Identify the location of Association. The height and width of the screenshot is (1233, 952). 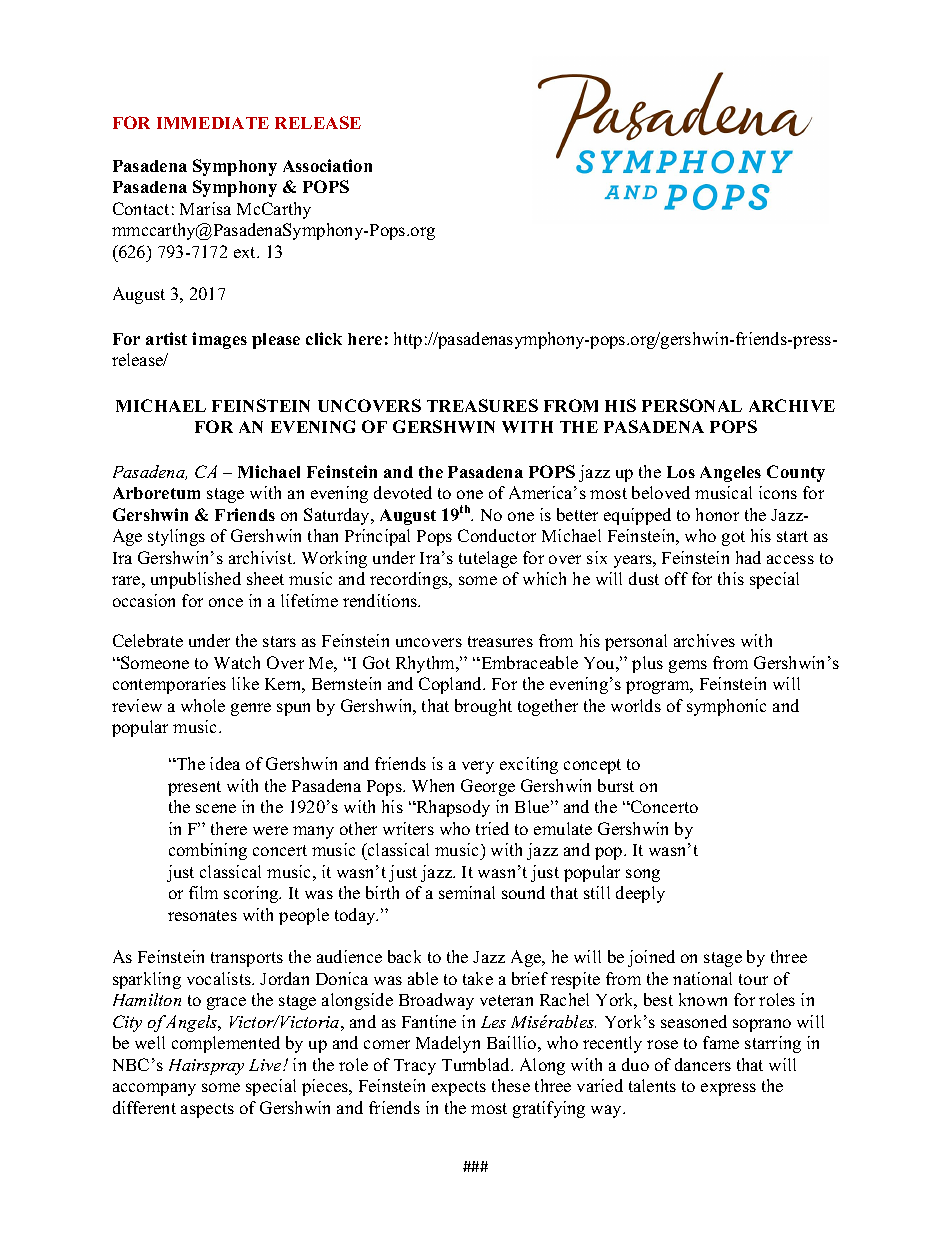
(327, 165).
